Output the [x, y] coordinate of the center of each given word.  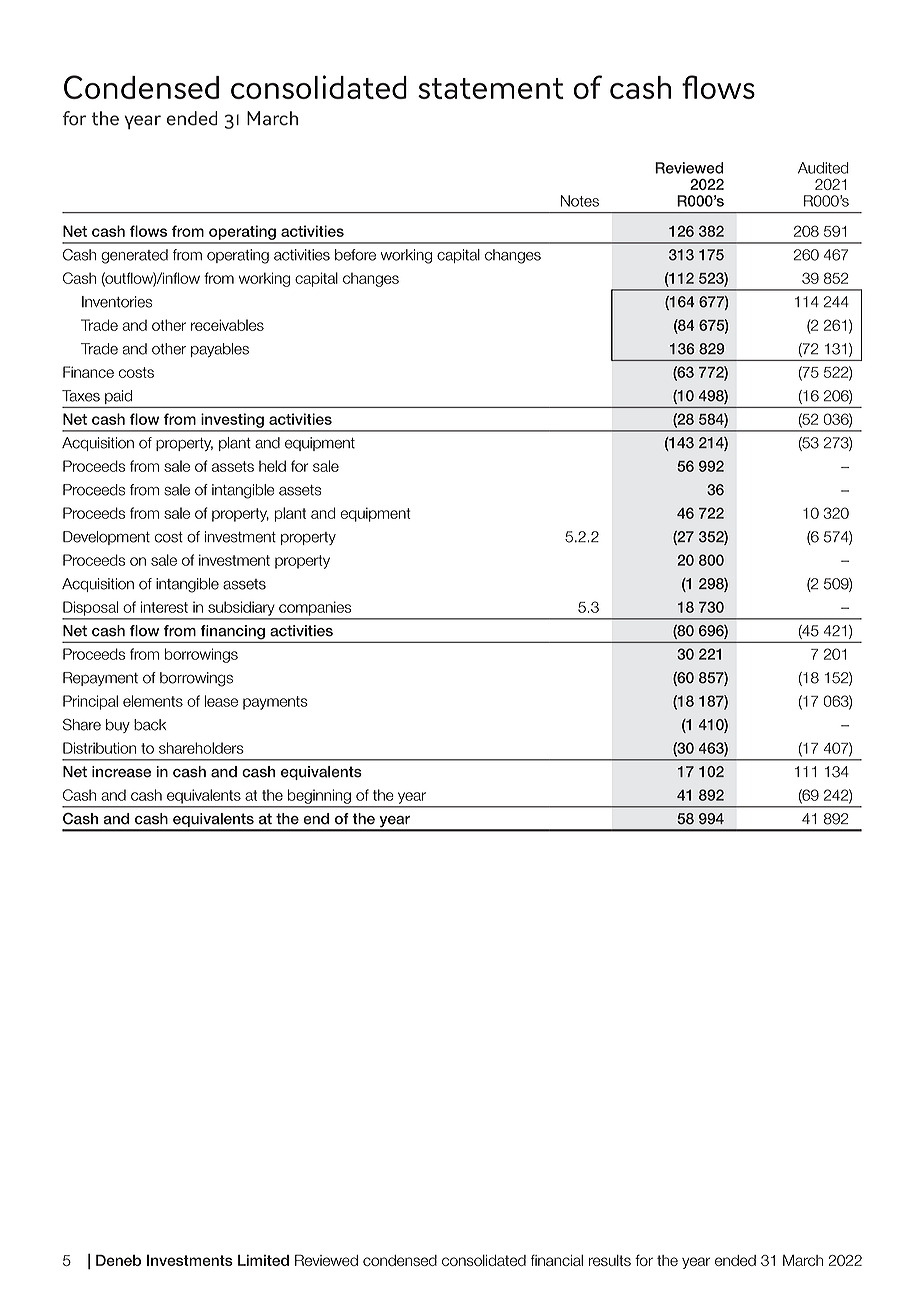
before [355, 255]
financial [557, 1260]
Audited [823, 168]
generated [134, 256]
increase [121, 772]
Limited [263, 1260]
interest [164, 607]
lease [221, 701]
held [272, 466]
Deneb [118, 1260]
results [610, 1260]
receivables [227, 325]
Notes [580, 201]
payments [275, 703]
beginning [319, 797]
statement [491, 88]
